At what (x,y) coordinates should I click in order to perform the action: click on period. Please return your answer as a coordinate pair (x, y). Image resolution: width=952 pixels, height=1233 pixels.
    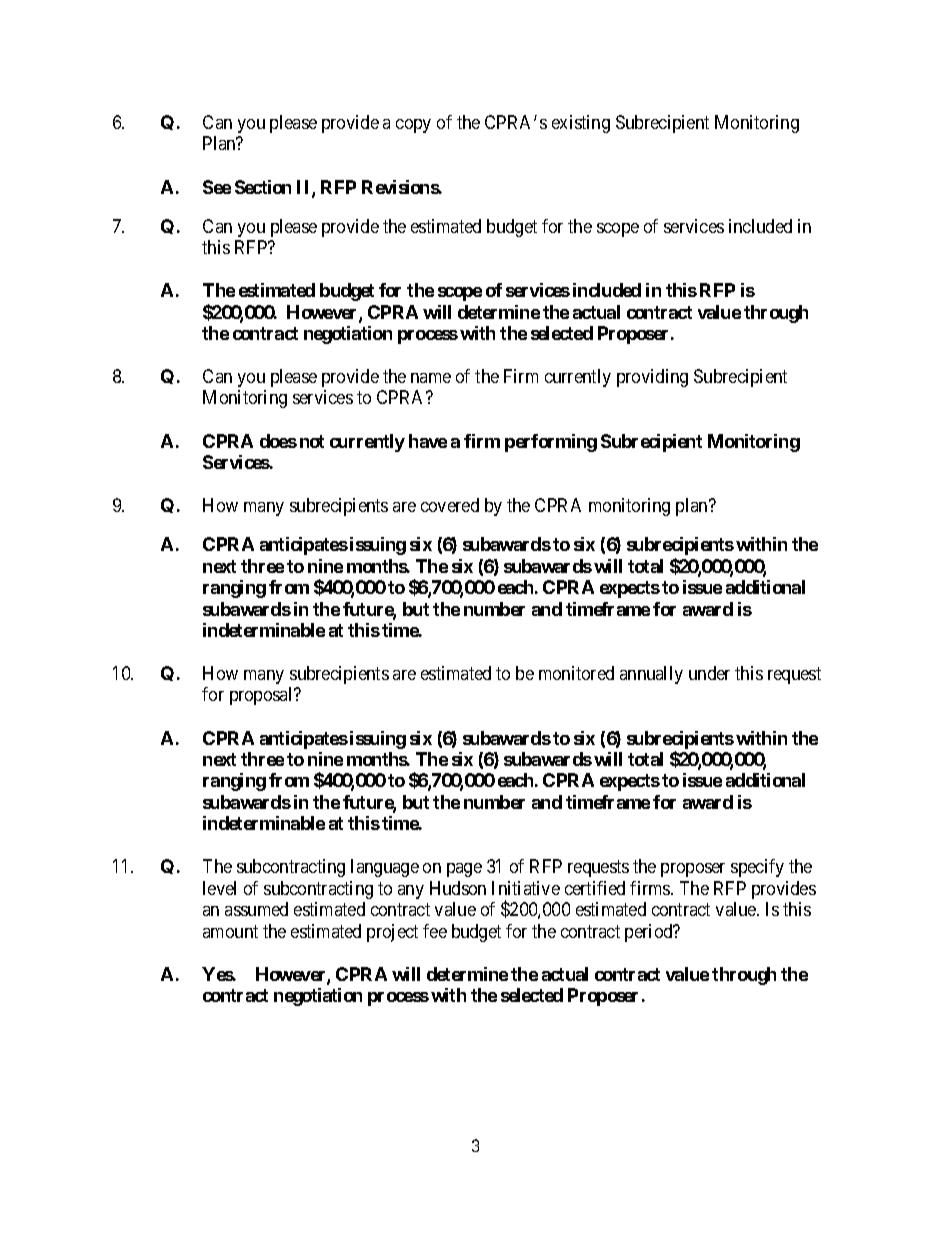
    Looking at the image, I should click on (650, 933).
